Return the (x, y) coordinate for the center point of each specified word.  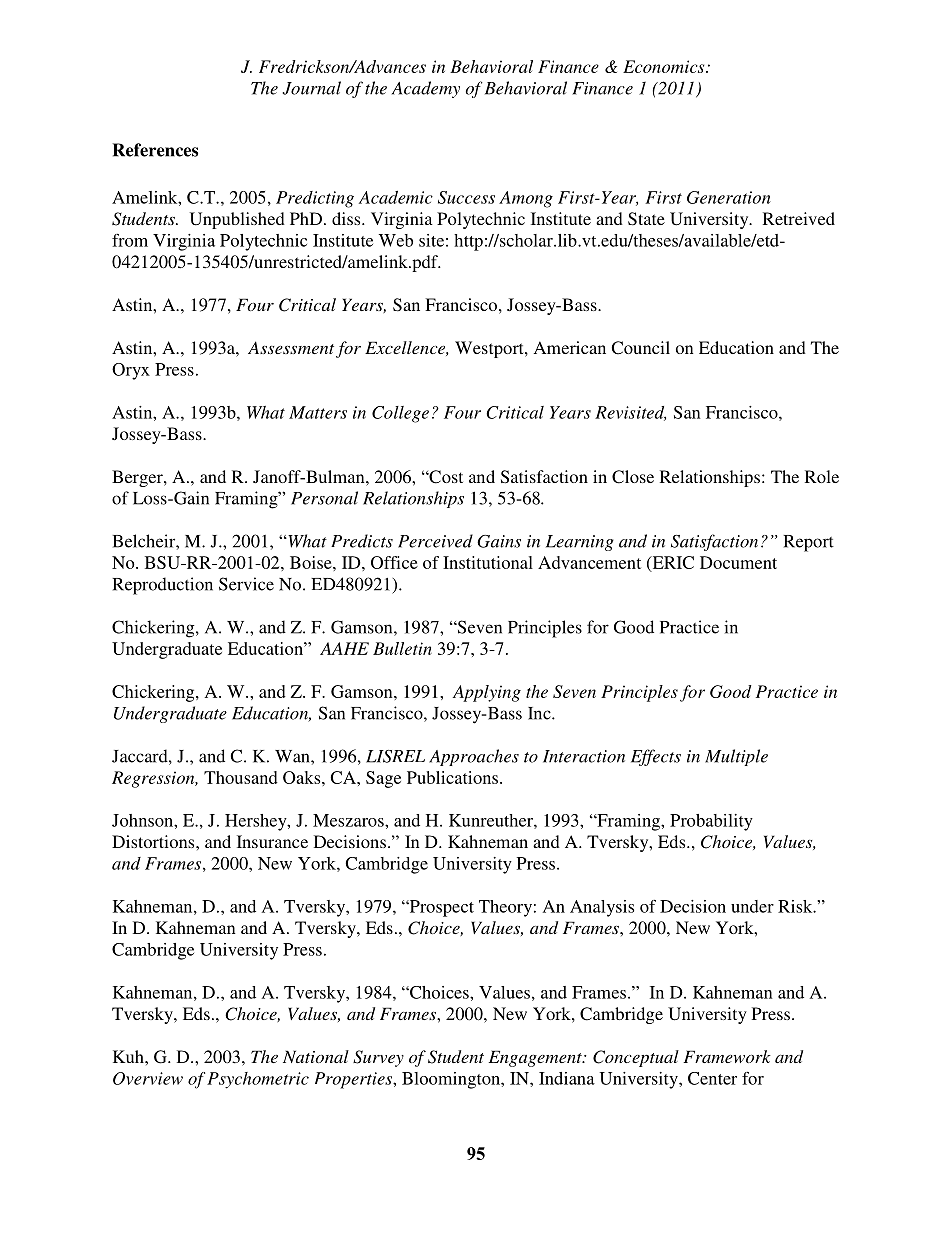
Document (738, 562)
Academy (426, 89)
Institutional (488, 562)
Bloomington (452, 1080)
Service (246, 584)
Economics (665, 66)
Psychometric (258, 1080)
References (155, 150)
